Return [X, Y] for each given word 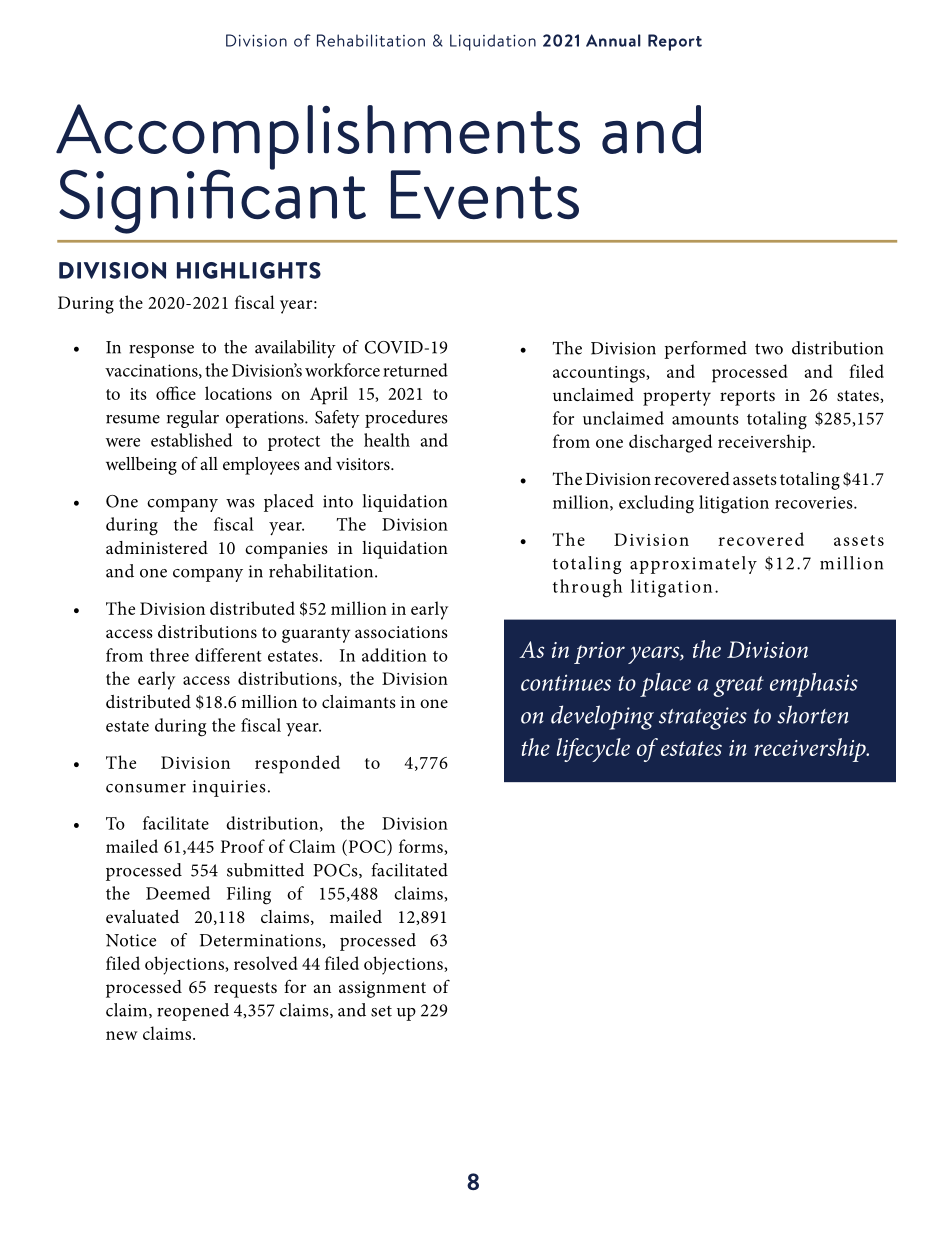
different [228, 655]
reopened [193, 1012]
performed [705, 350]
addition [394, 655]
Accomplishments [318, 138]
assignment [382, 989]
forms [422, 847]
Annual [613, 40]
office [176, 393]
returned [415, 370]
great [738, 686]
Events [485, 194]
